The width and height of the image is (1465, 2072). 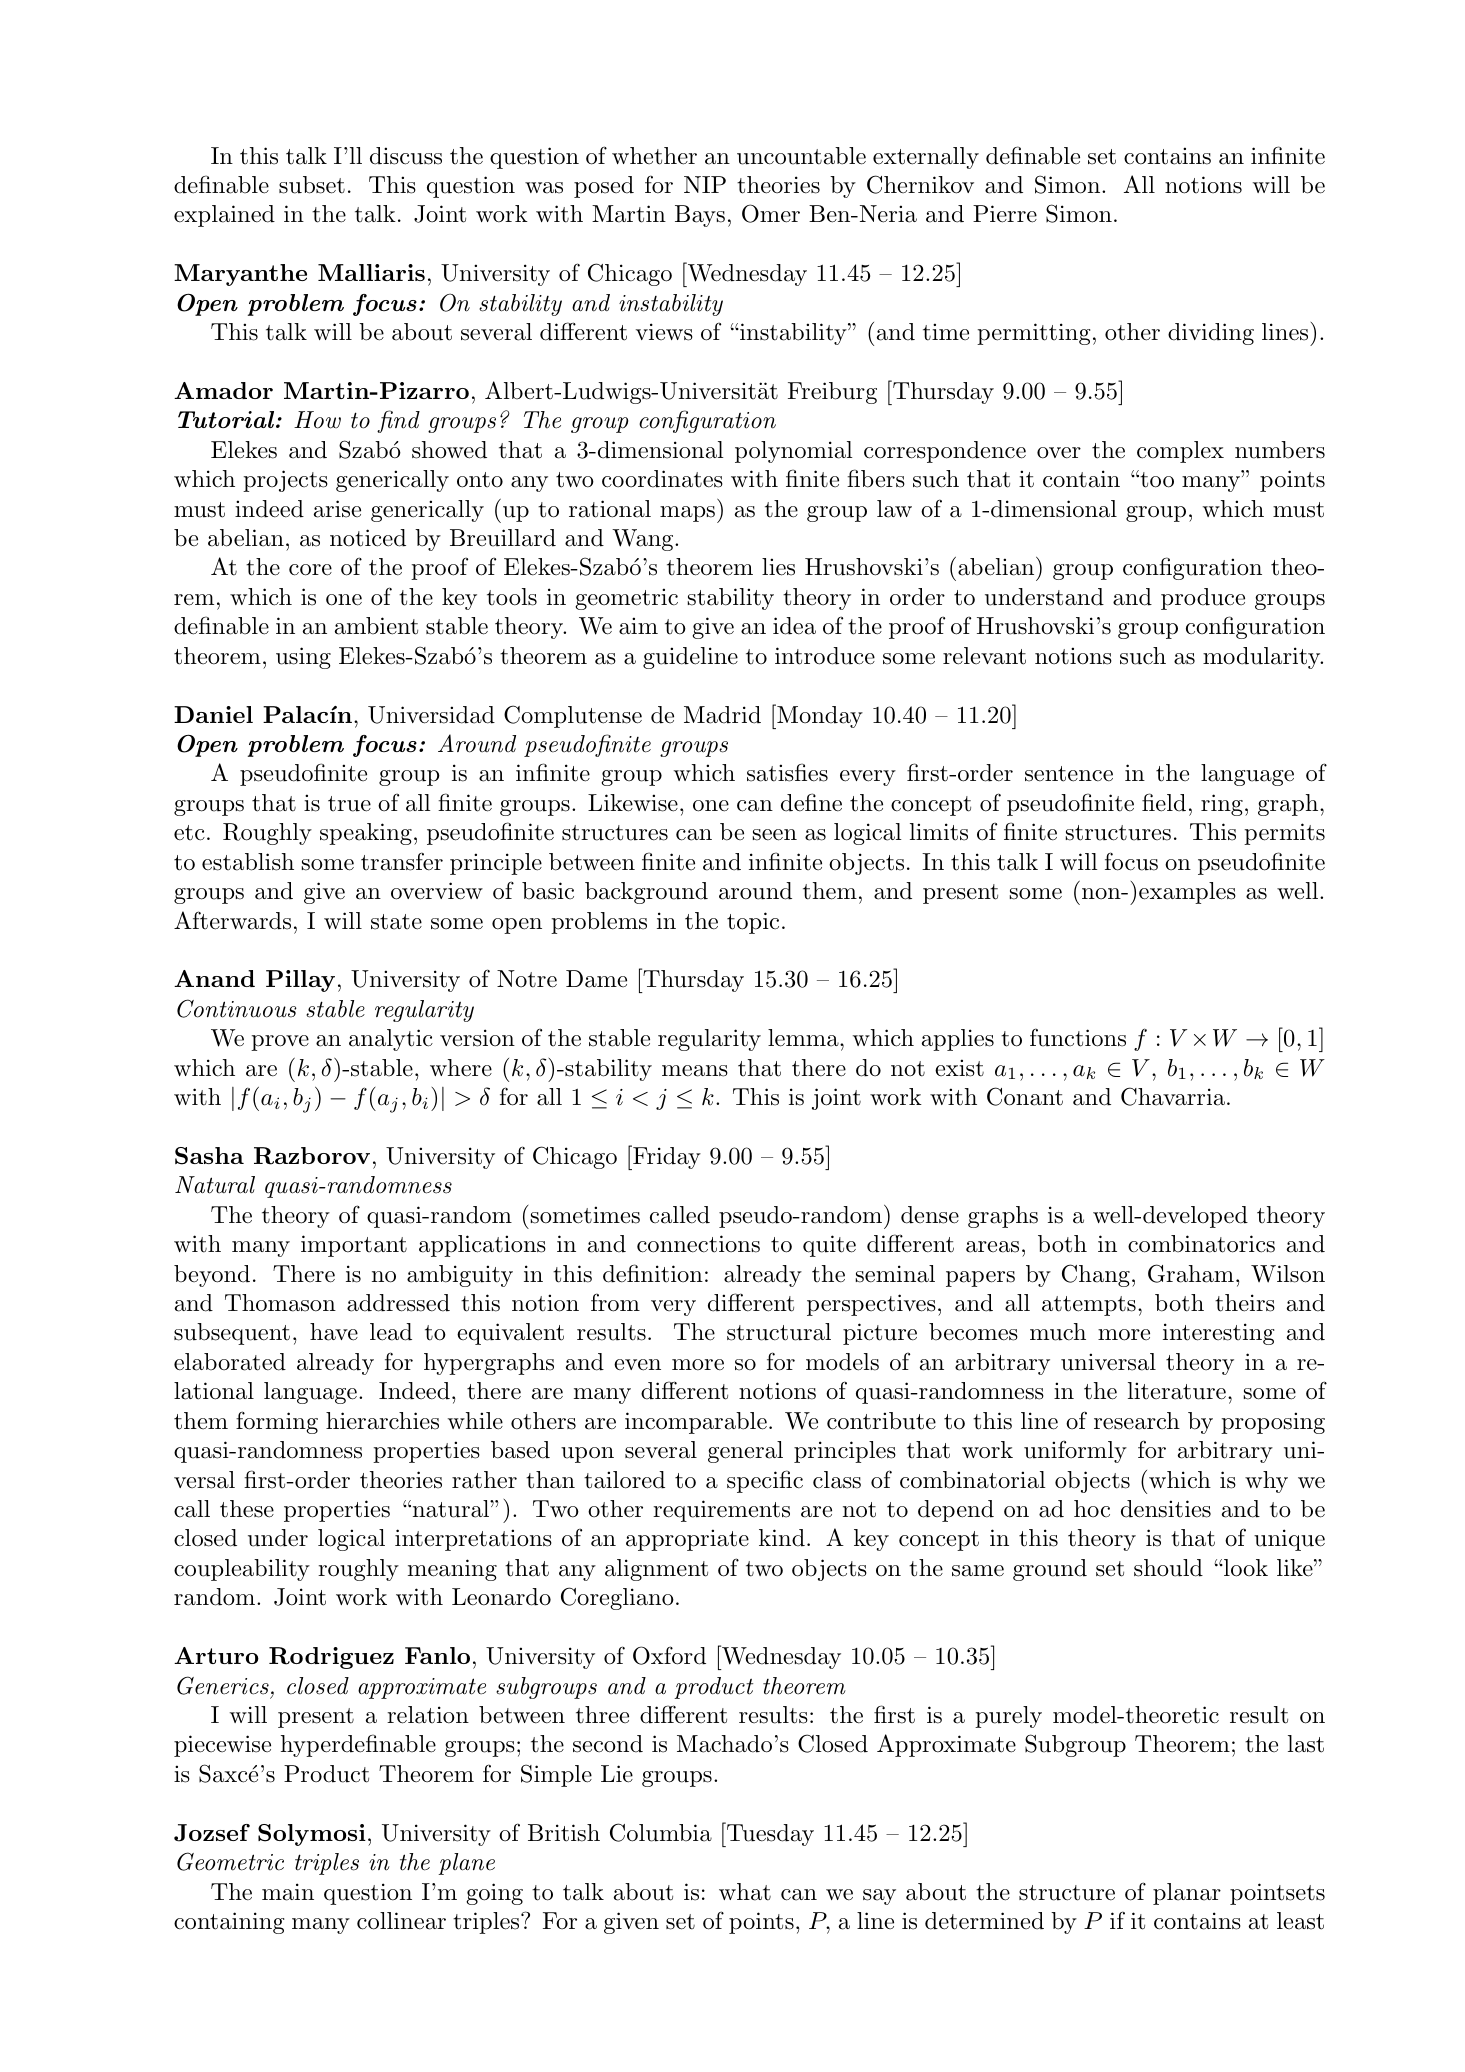 What do you see at coordinates (280, 1043) in the image?
I see `prove` at bounding box center [280, 1043].
